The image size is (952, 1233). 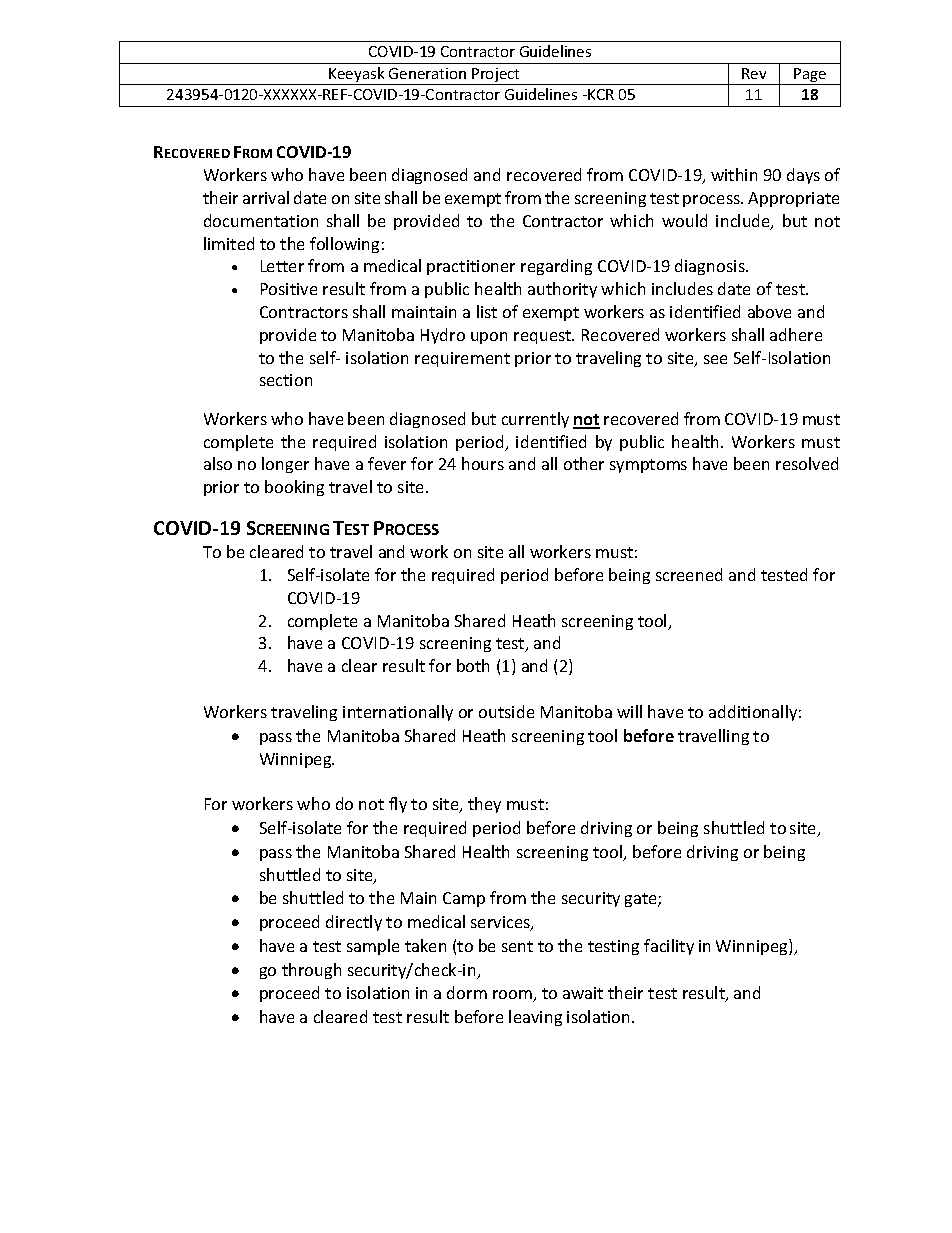 What do you see at coordinates (754, 73) in the page?
I see `Rev` at bounding box center [754, 73].
